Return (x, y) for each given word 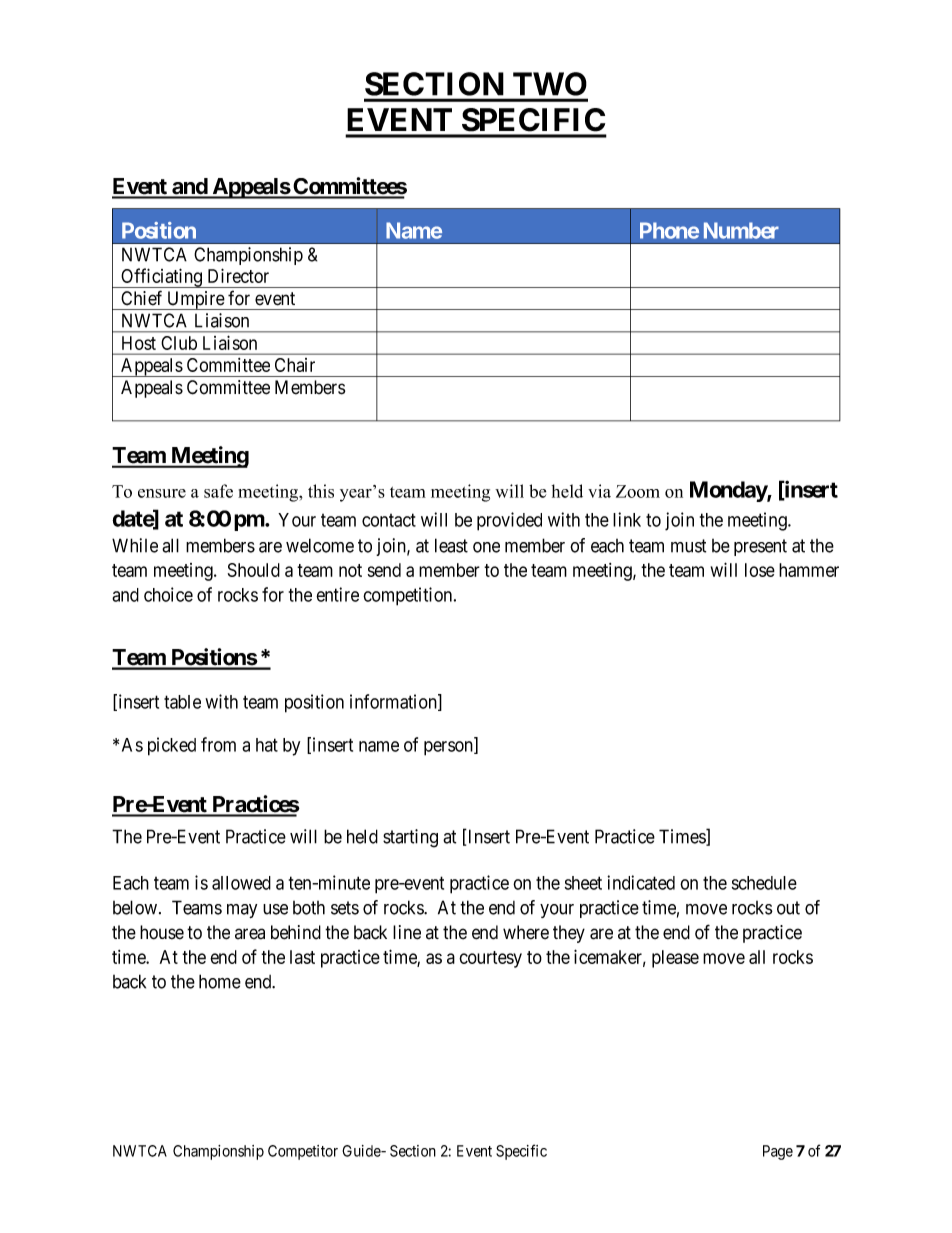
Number (741, 230)
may (242, 911)
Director (238, 275)
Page (778, 1152)
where (526, 932)
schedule (764, 883)
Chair (295, 365)
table (182, 702)
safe (218, 491)
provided (509, 521)
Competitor (303, 1152)
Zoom (638, 491)
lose (760, 570)
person (449, 748)
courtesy (490, 959)
